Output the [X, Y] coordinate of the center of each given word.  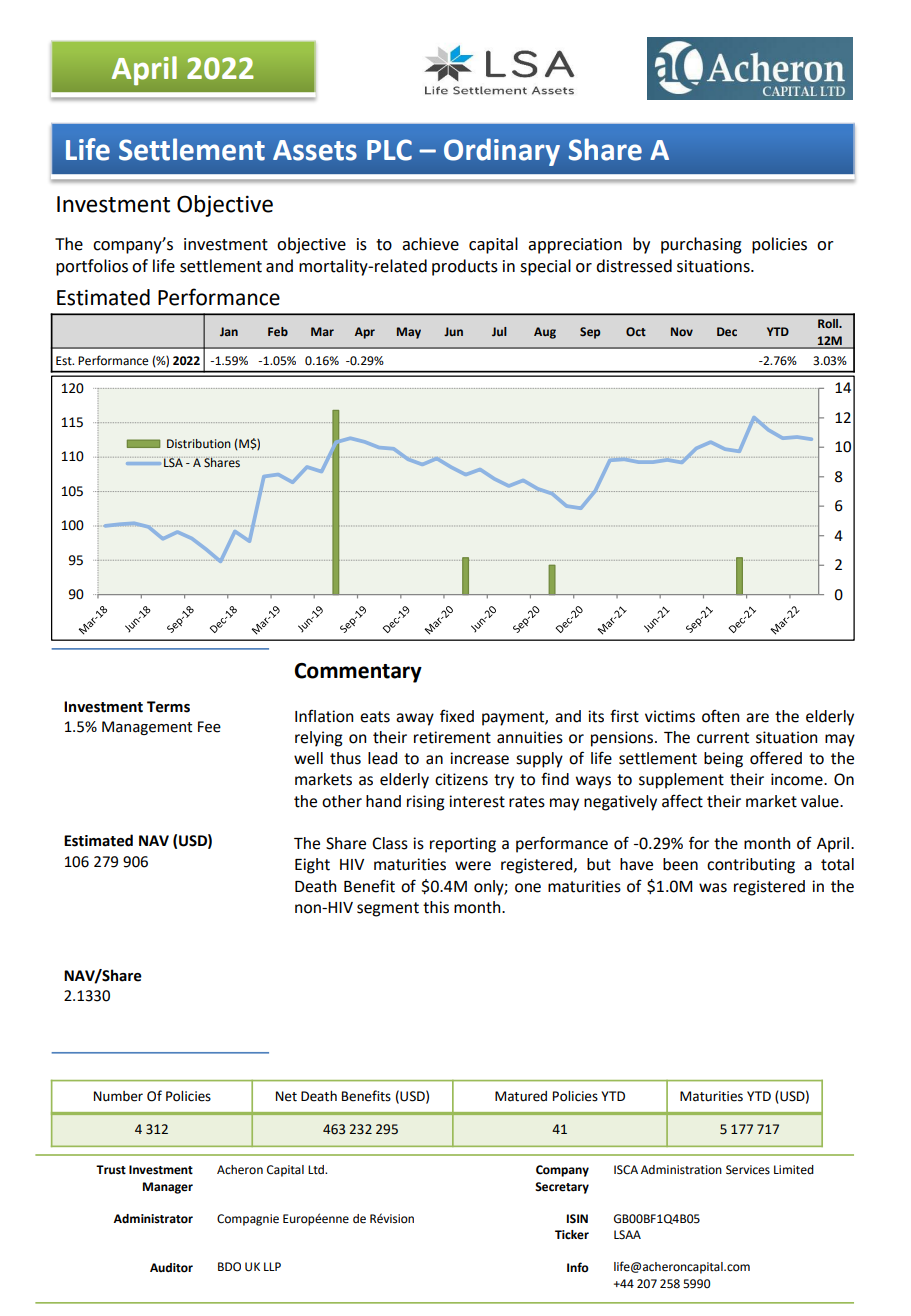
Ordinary [502, 152]
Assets [315, 150]
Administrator [153, 1219]
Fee [209, 727]
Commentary [358, 673]
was [713, 888]
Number [118, 1096]
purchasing [701, 245]
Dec [727, 332]
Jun [453, 331]
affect [682, 801]
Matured [521, 1096]
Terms [168, 707]
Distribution [199, 444]
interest [477, 801]
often [721, 716]
